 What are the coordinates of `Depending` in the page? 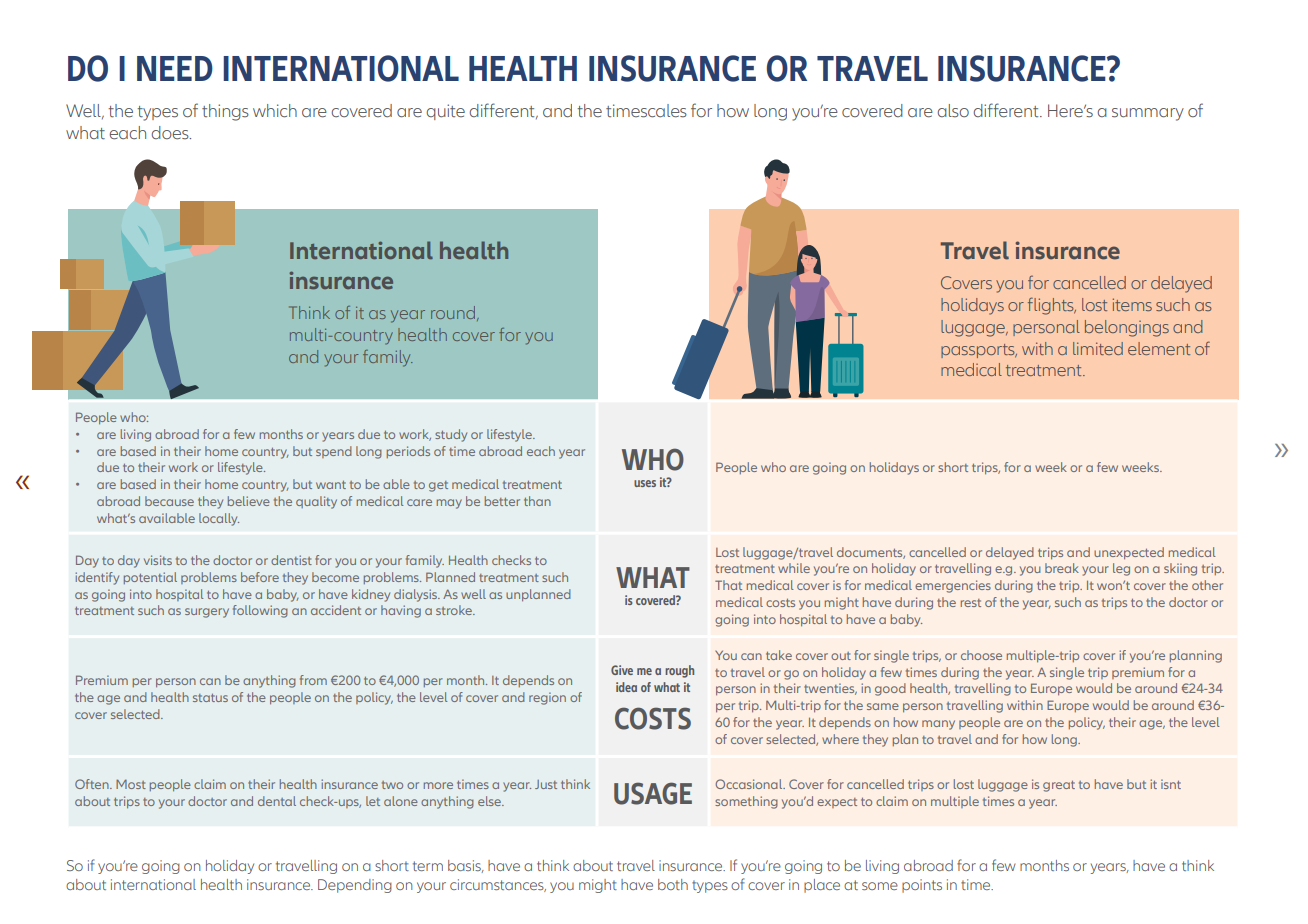 It's located at (355, 886).
